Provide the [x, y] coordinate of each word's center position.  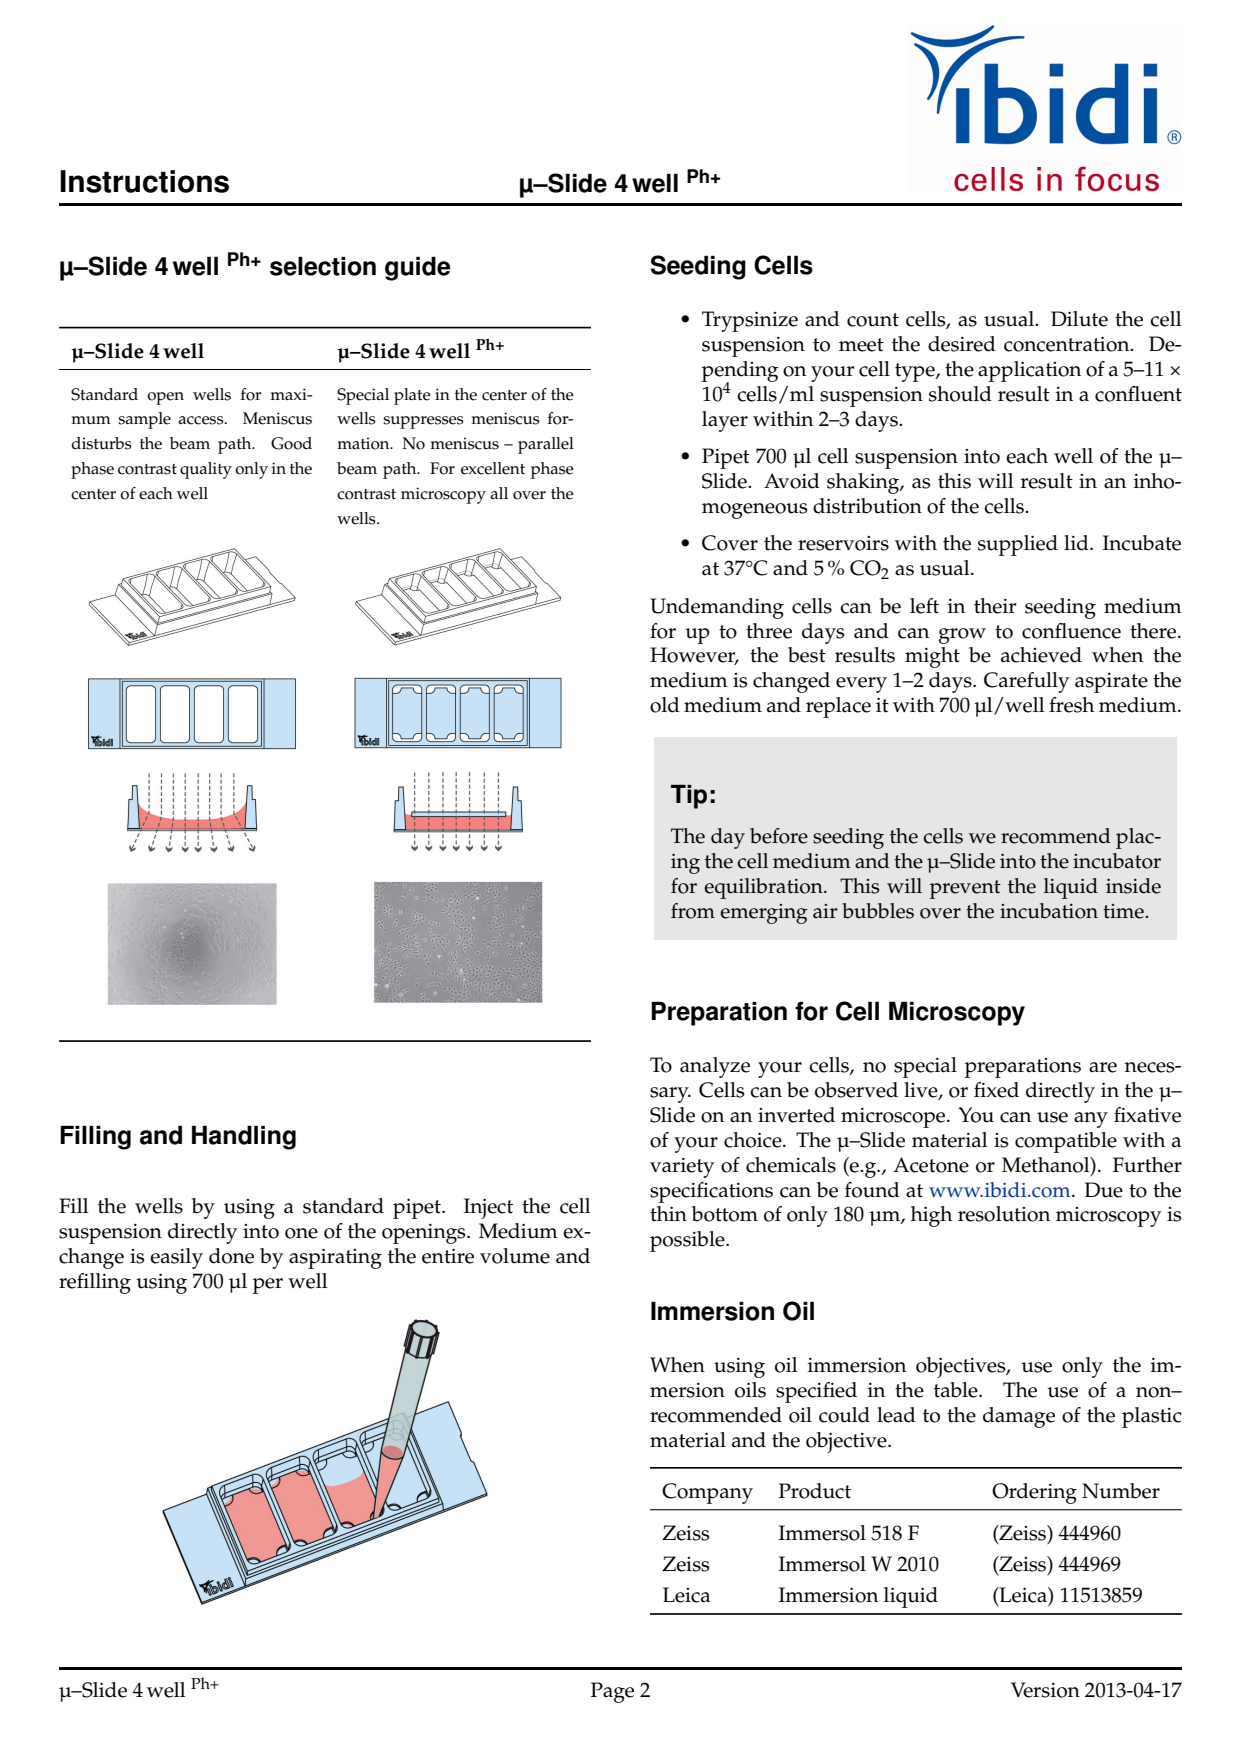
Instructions [144, 181]
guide [417, 268]
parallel [546, 445]
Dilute [1079, 319]
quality [206, 470]
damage [1019, 1417]
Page [612, 1692]
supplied [1018, 545]
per [268, 1286]
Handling [244, 1137]
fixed [996, 1090]
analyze [715, 1067]
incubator [1117, 861]
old [665, 705]
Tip [689, 797]
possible [688, 1241]
